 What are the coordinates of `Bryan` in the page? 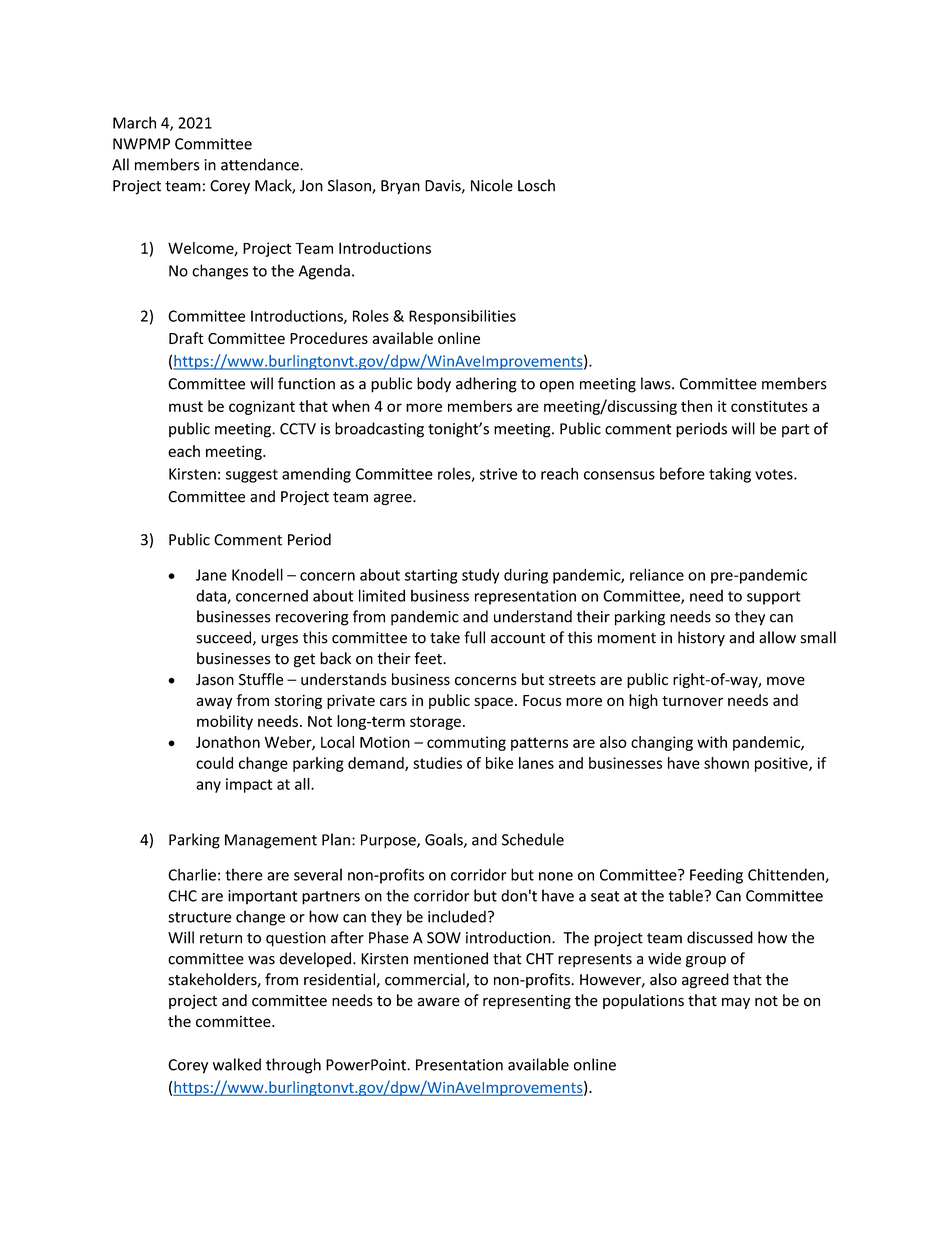 It's located at (400, 187).
